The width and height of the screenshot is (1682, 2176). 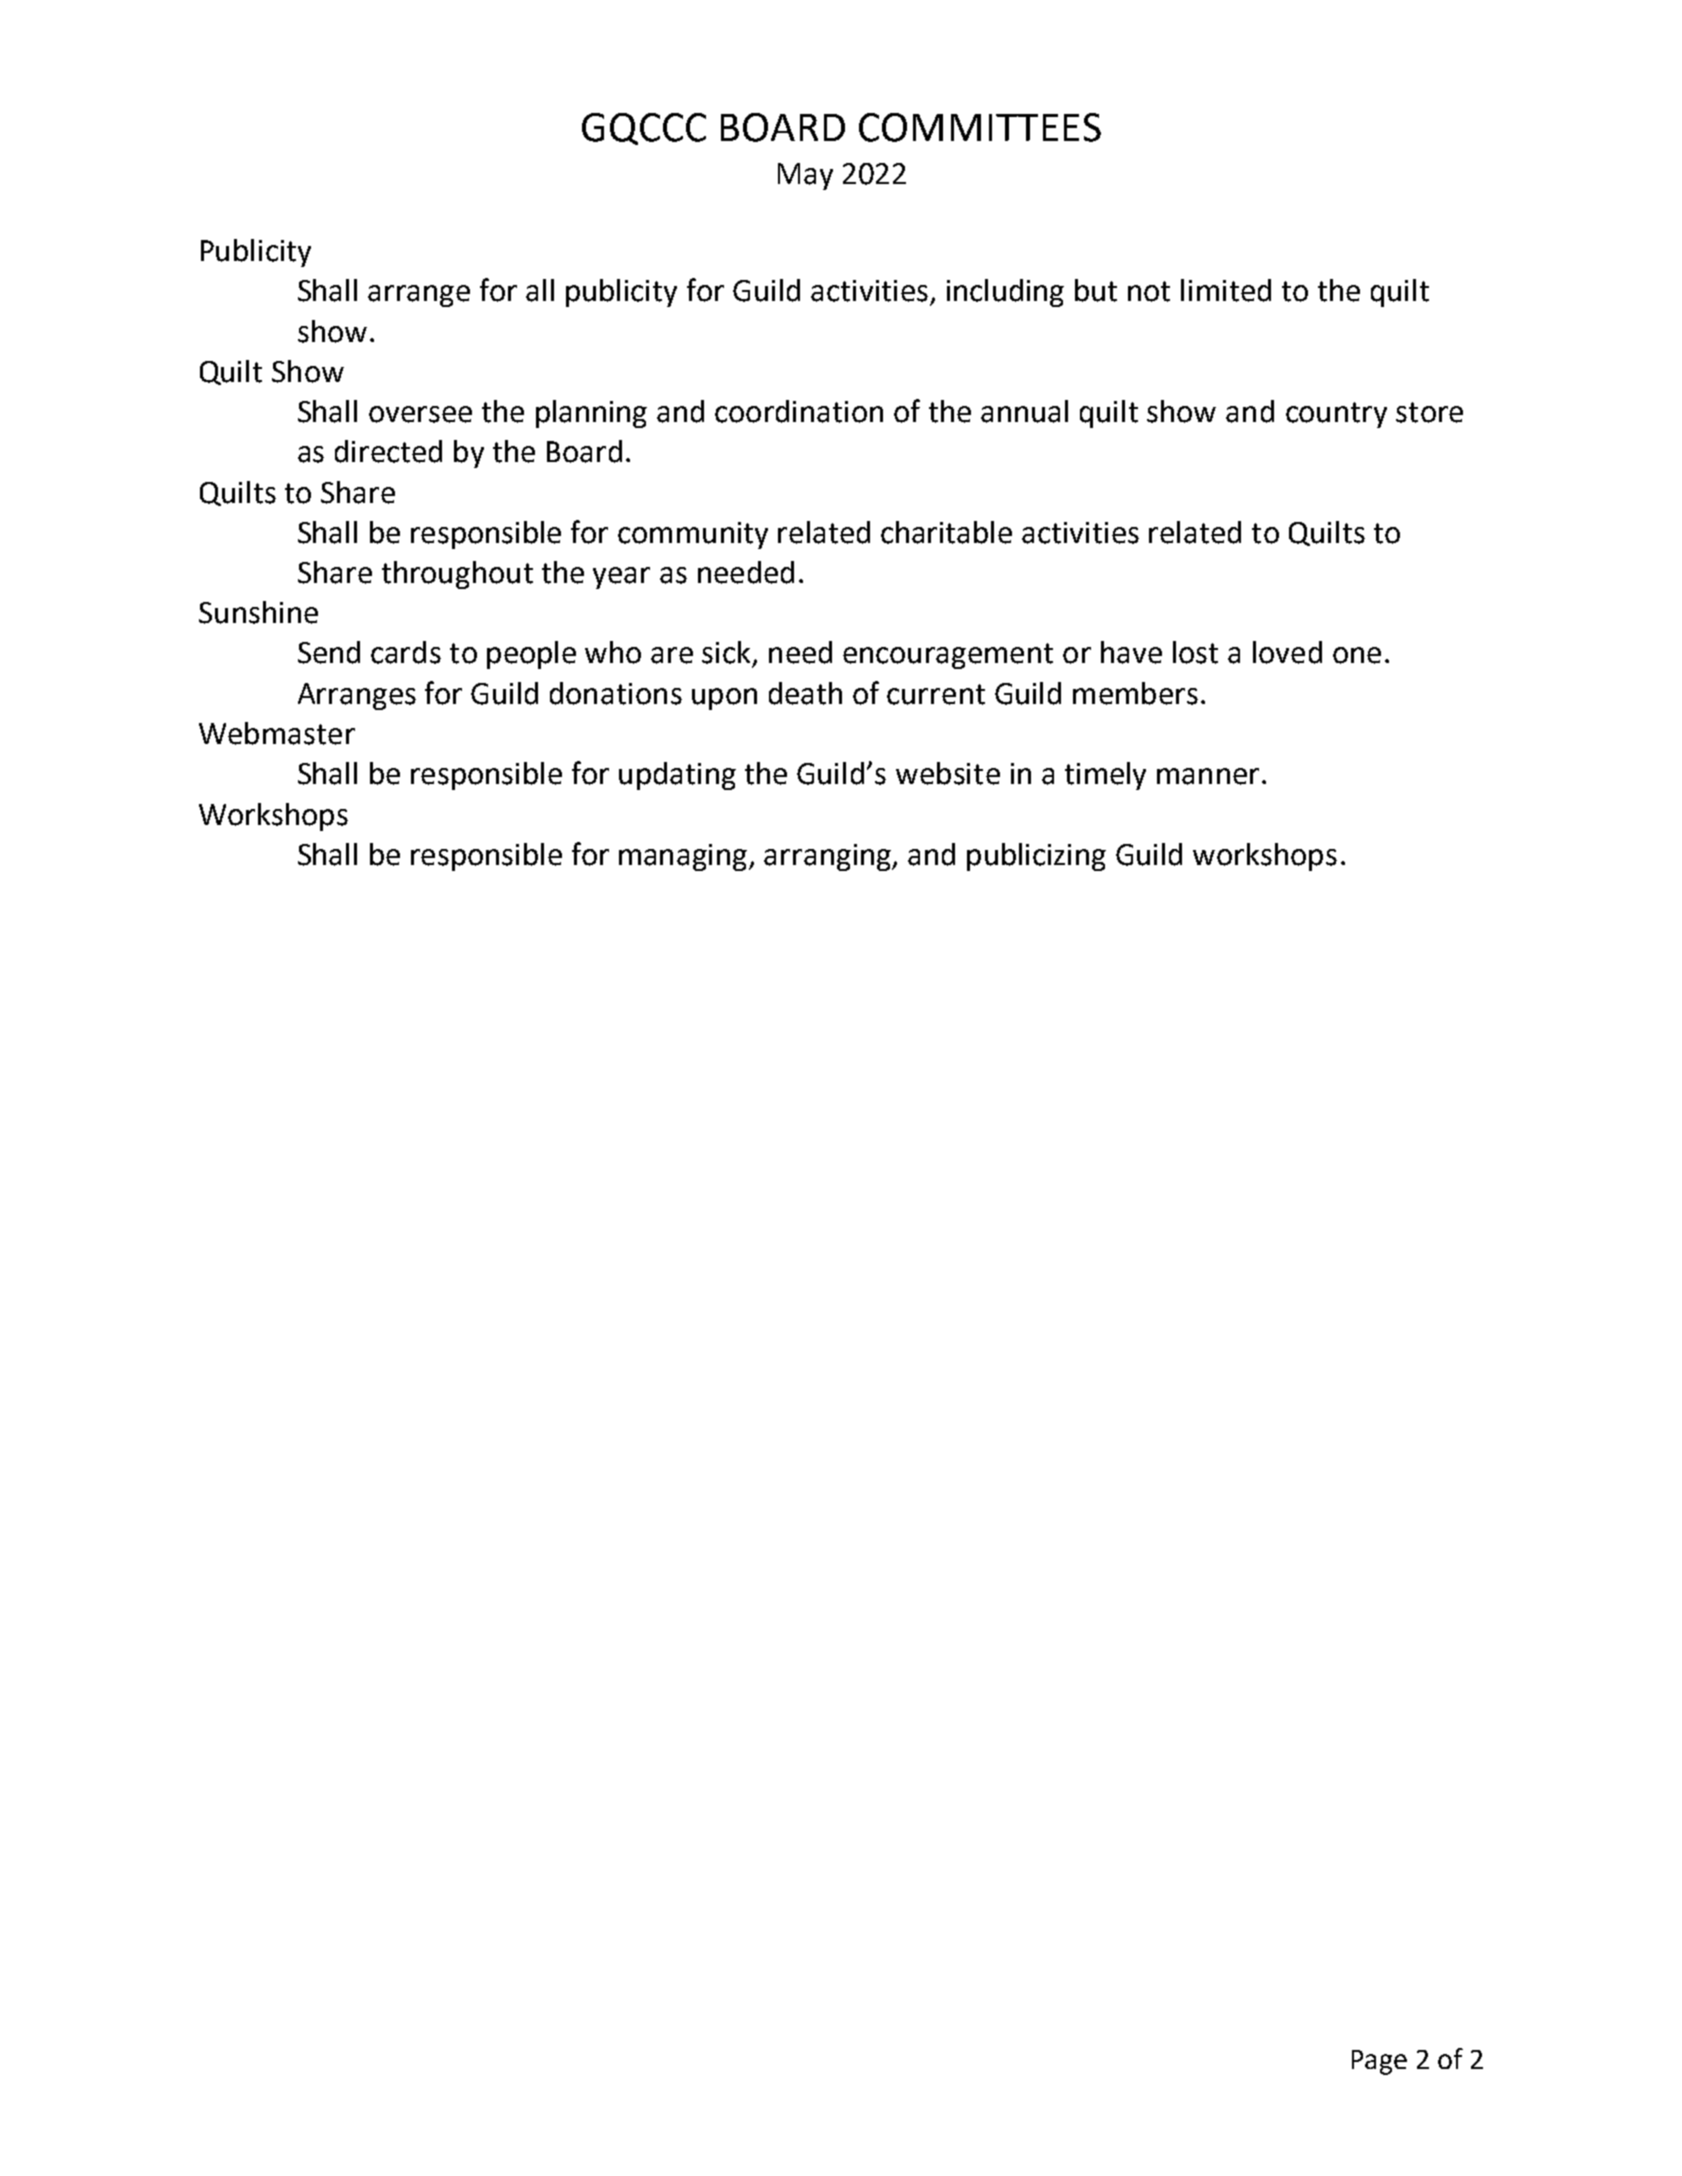 I want to click on death, so click(x=805, y=693).
